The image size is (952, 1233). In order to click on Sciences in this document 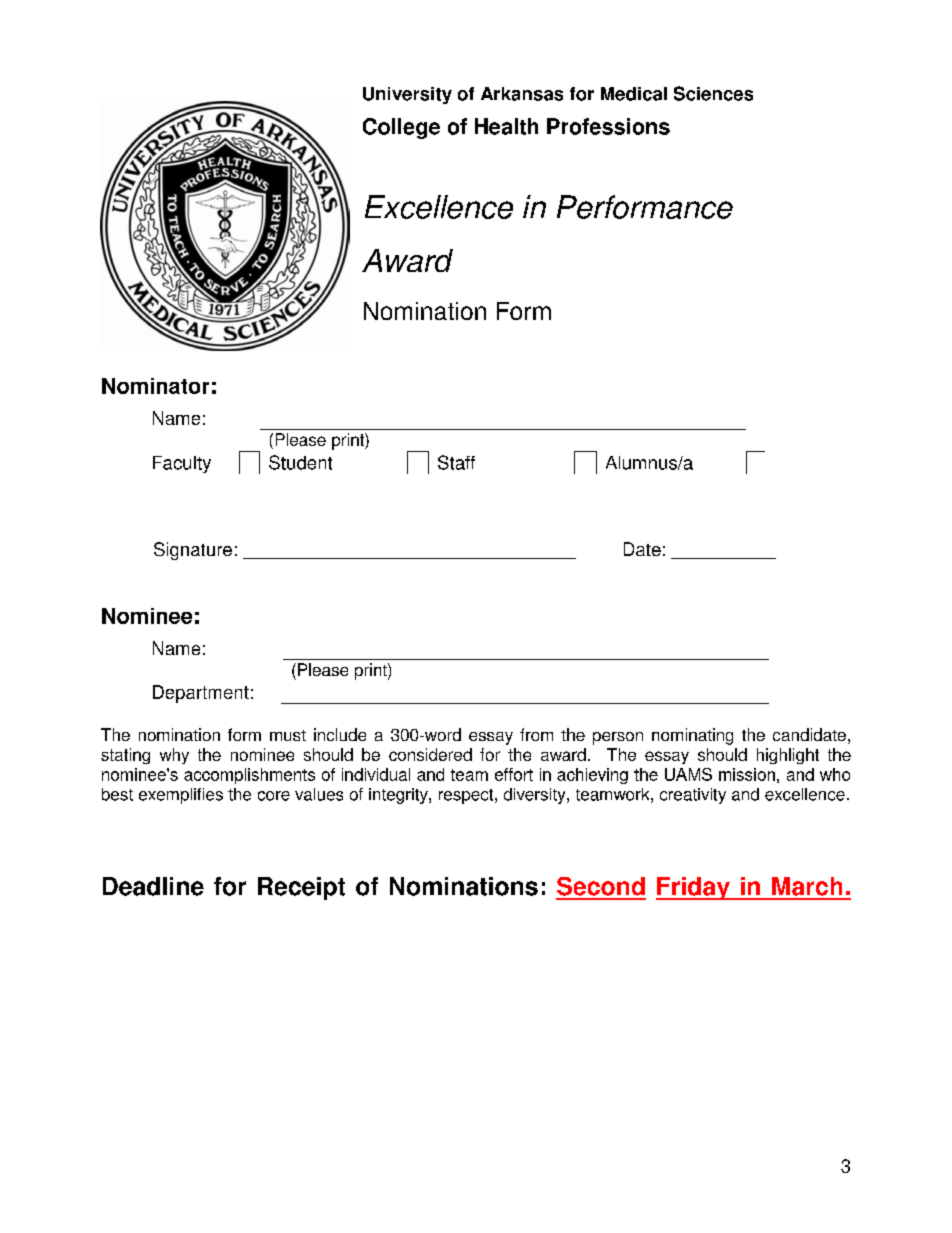, I will do `click(713, 93)`.
